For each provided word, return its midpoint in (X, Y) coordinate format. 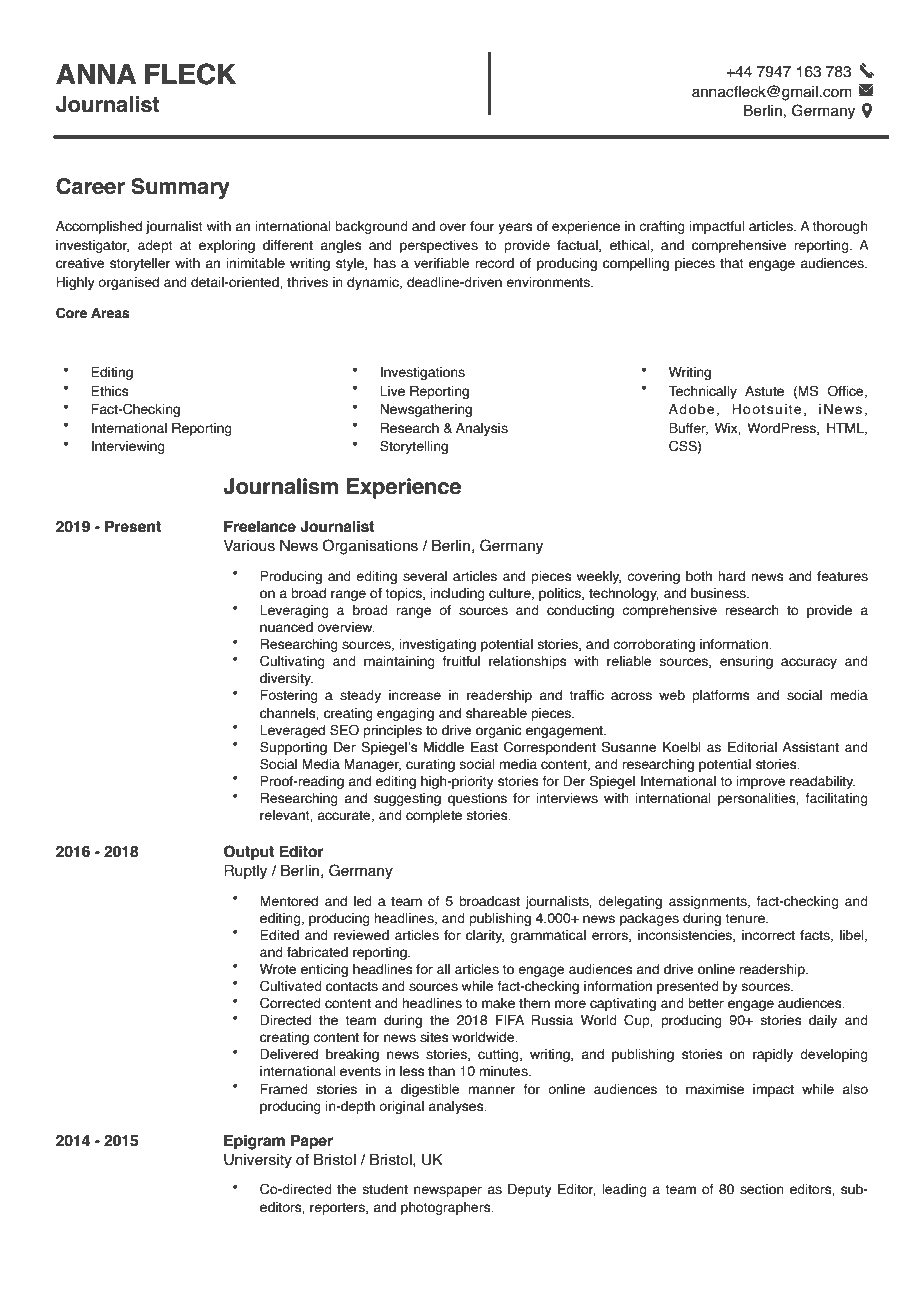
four (482, 226)
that (732, 263)
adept (155, 246)
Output (249, 852)
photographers (447, 1208)
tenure (746, 919)
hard (731, 576)
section (762, 1189)
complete (434, 816)
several (425, 576)
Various (249, 546)
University (258, 1161)
